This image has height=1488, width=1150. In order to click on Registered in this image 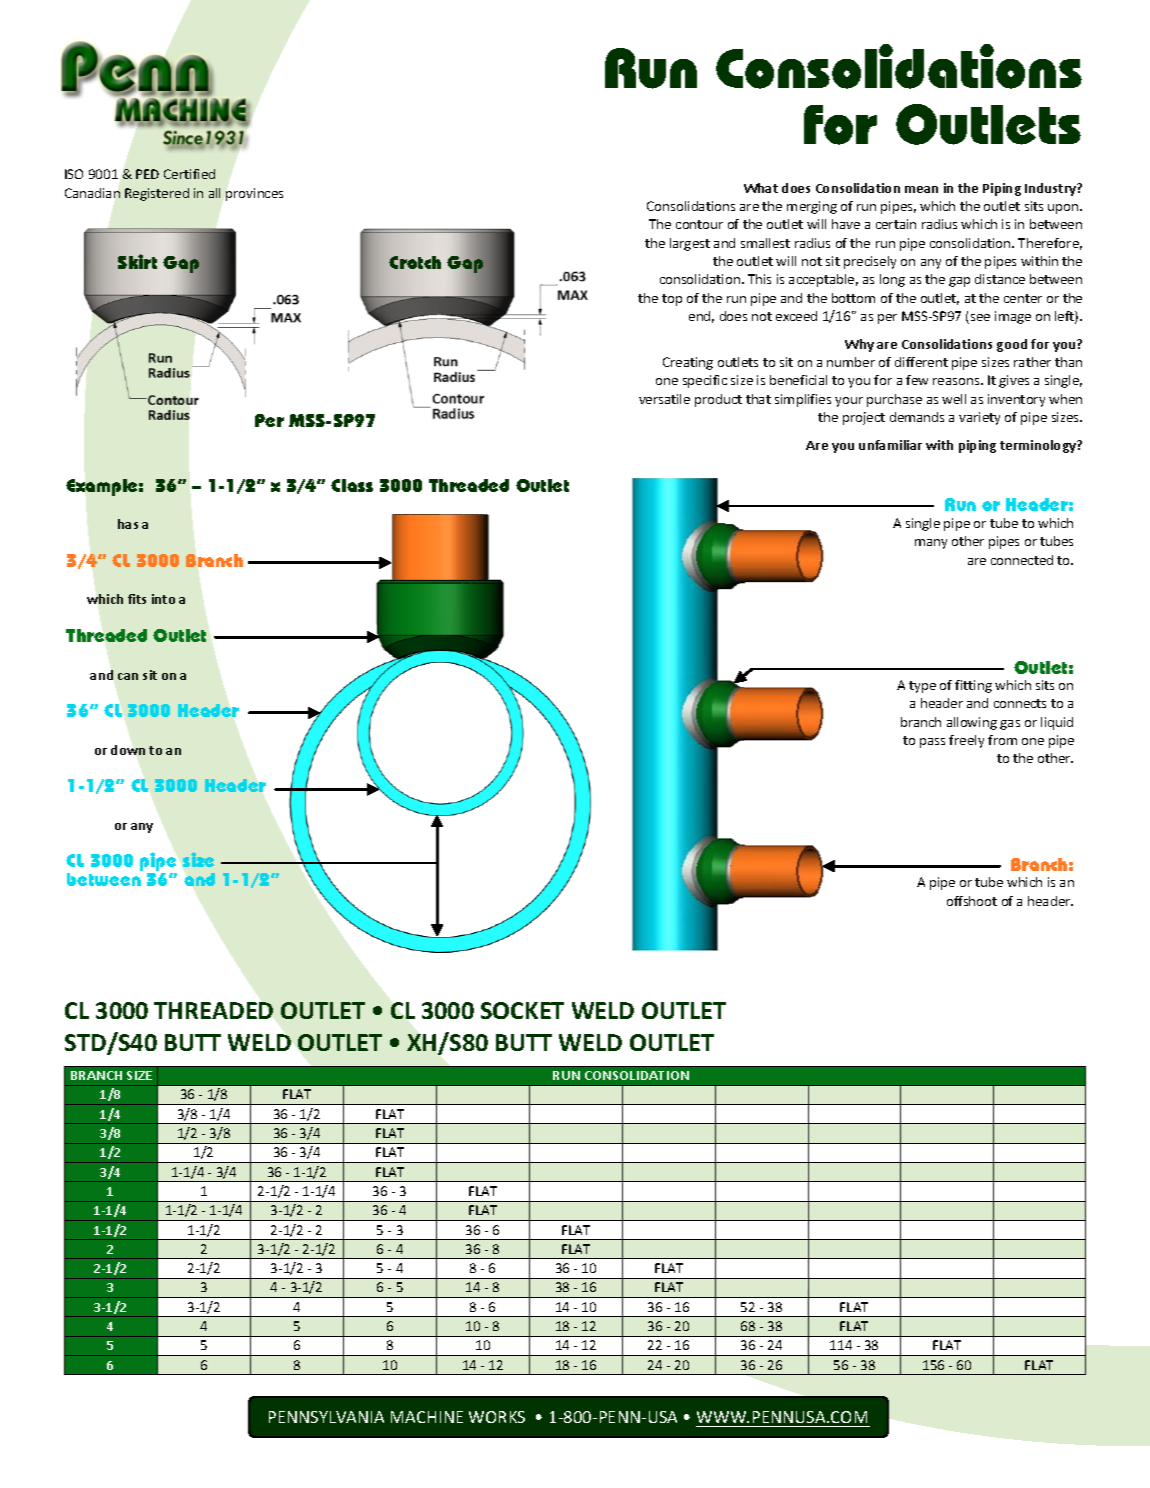, I will do `click(157, 194)`.
